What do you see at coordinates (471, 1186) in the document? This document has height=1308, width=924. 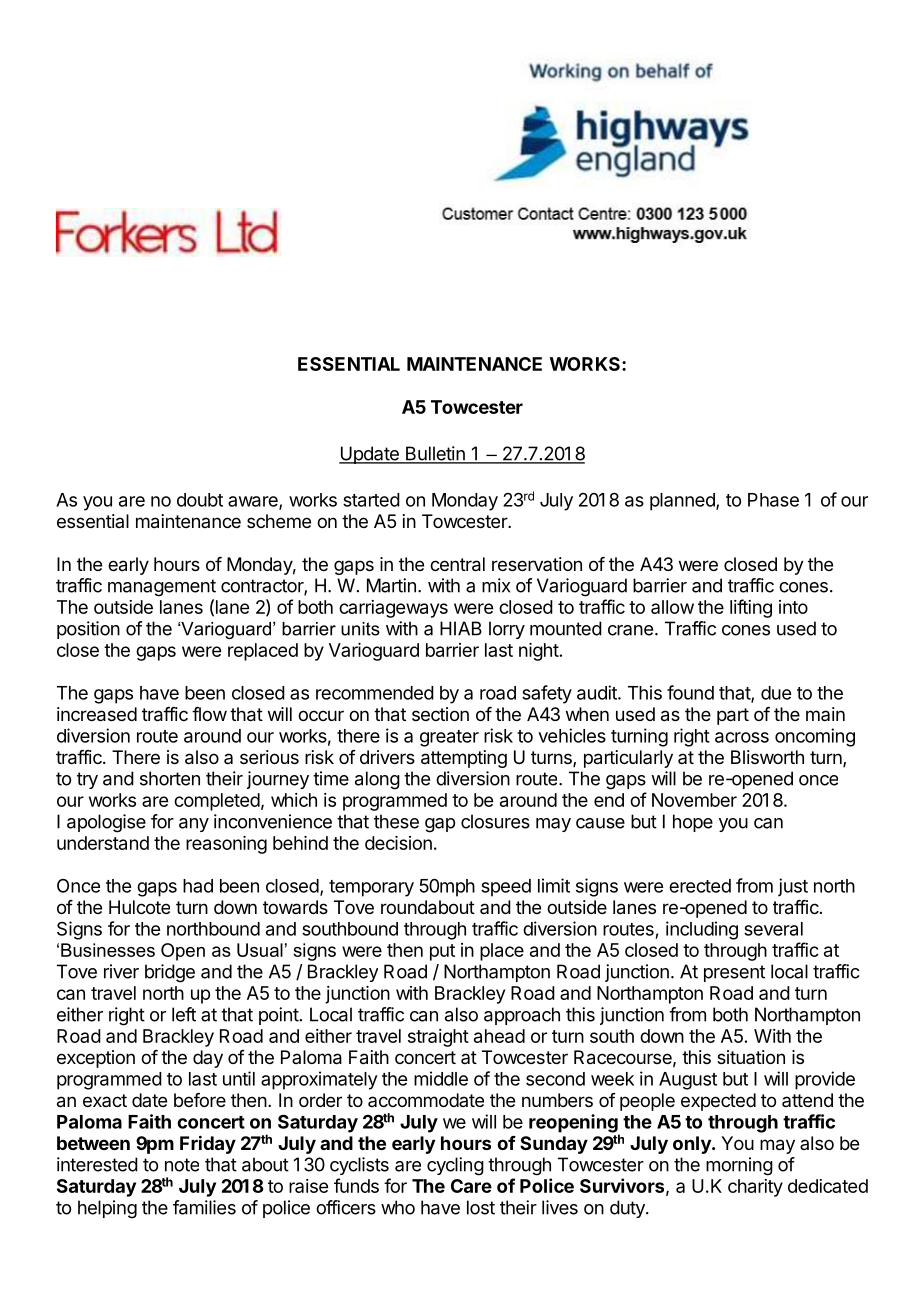 I see `Care` at bounding box center [471, 1186].
